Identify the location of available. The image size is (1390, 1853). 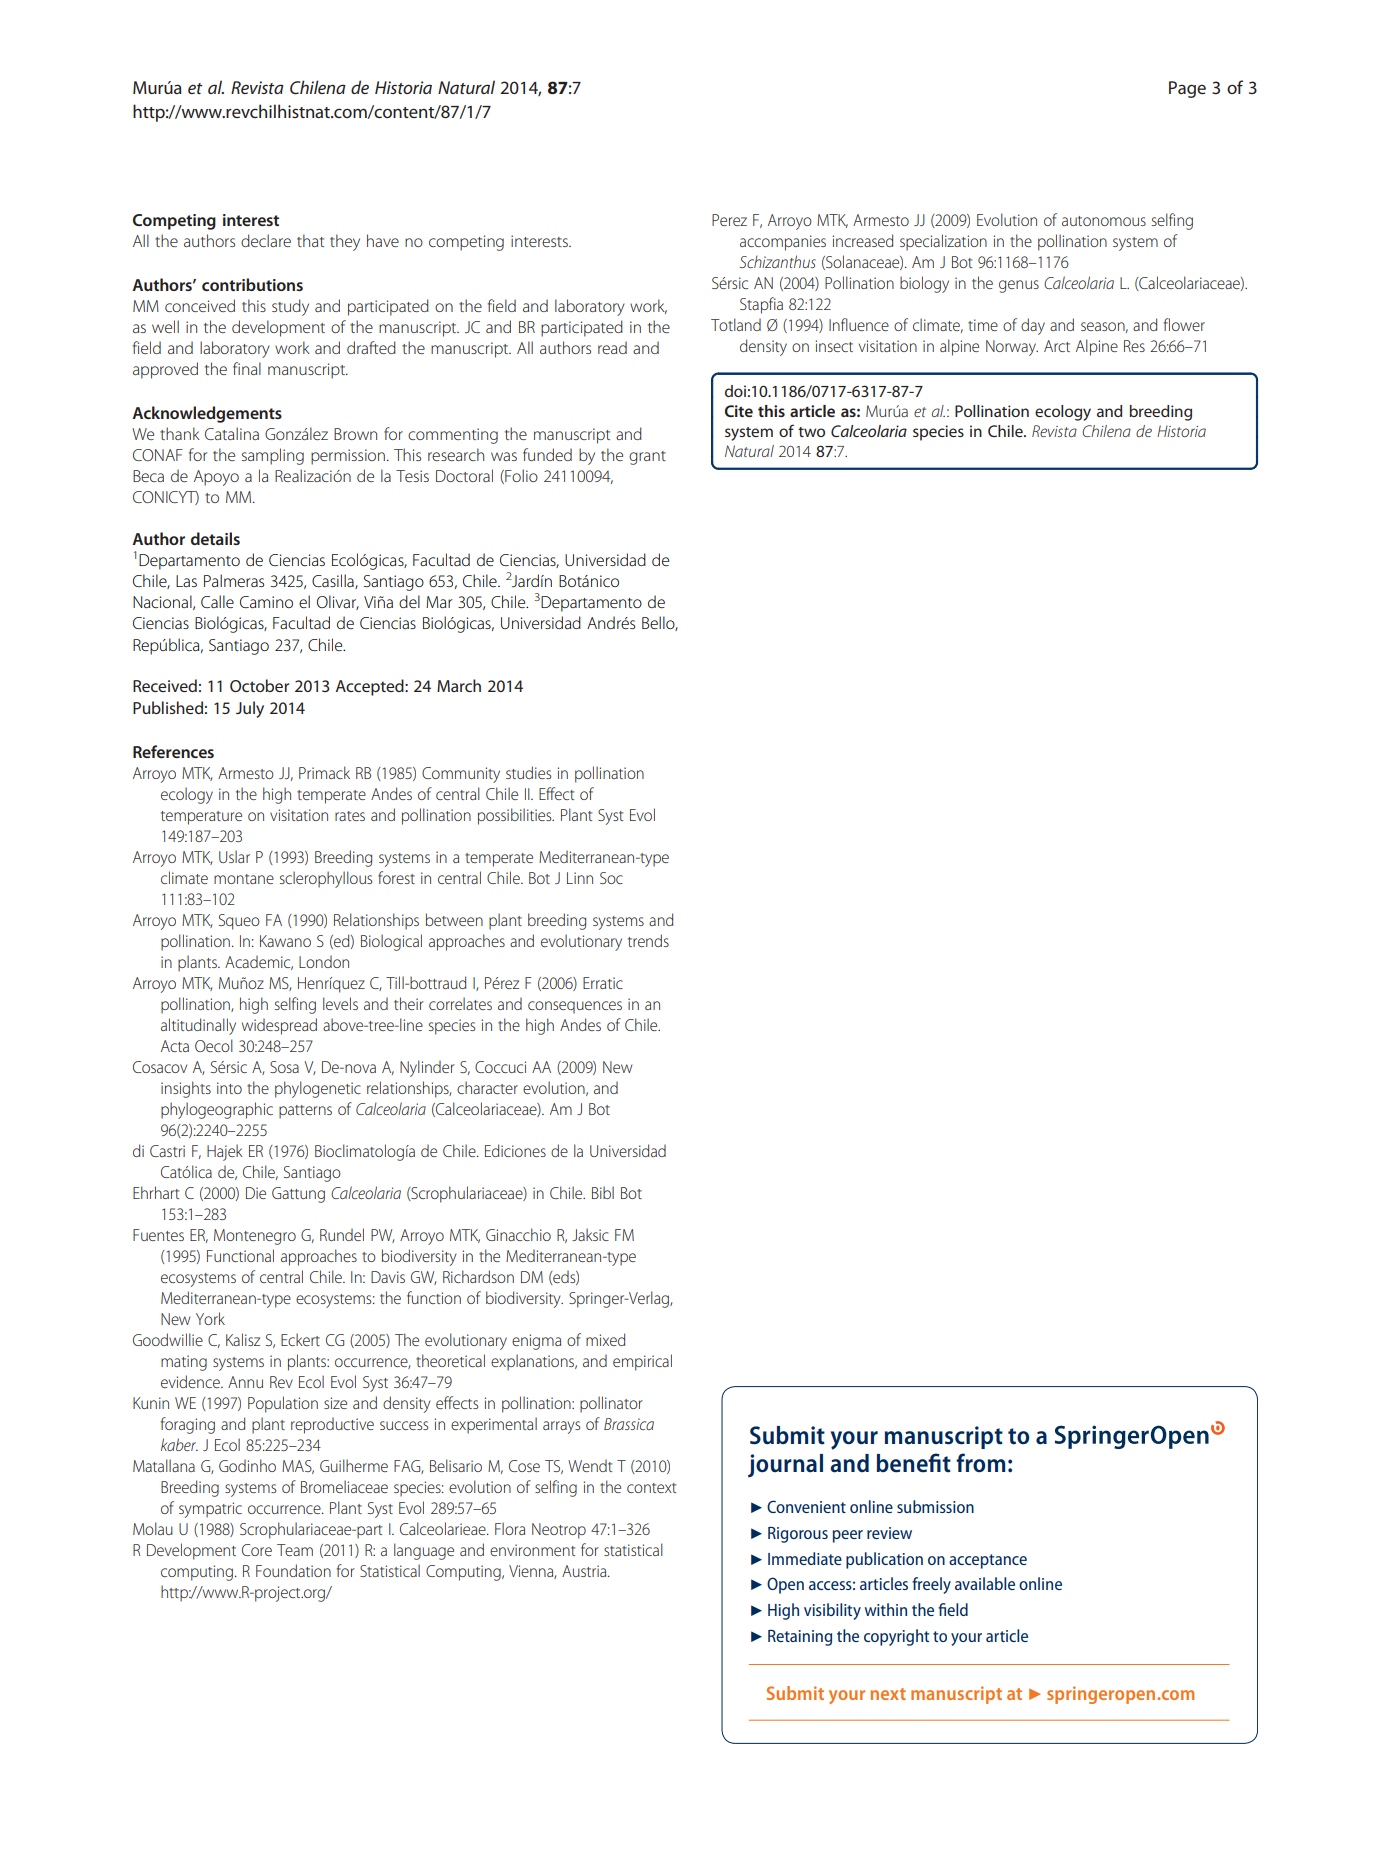
(985, 1583).
